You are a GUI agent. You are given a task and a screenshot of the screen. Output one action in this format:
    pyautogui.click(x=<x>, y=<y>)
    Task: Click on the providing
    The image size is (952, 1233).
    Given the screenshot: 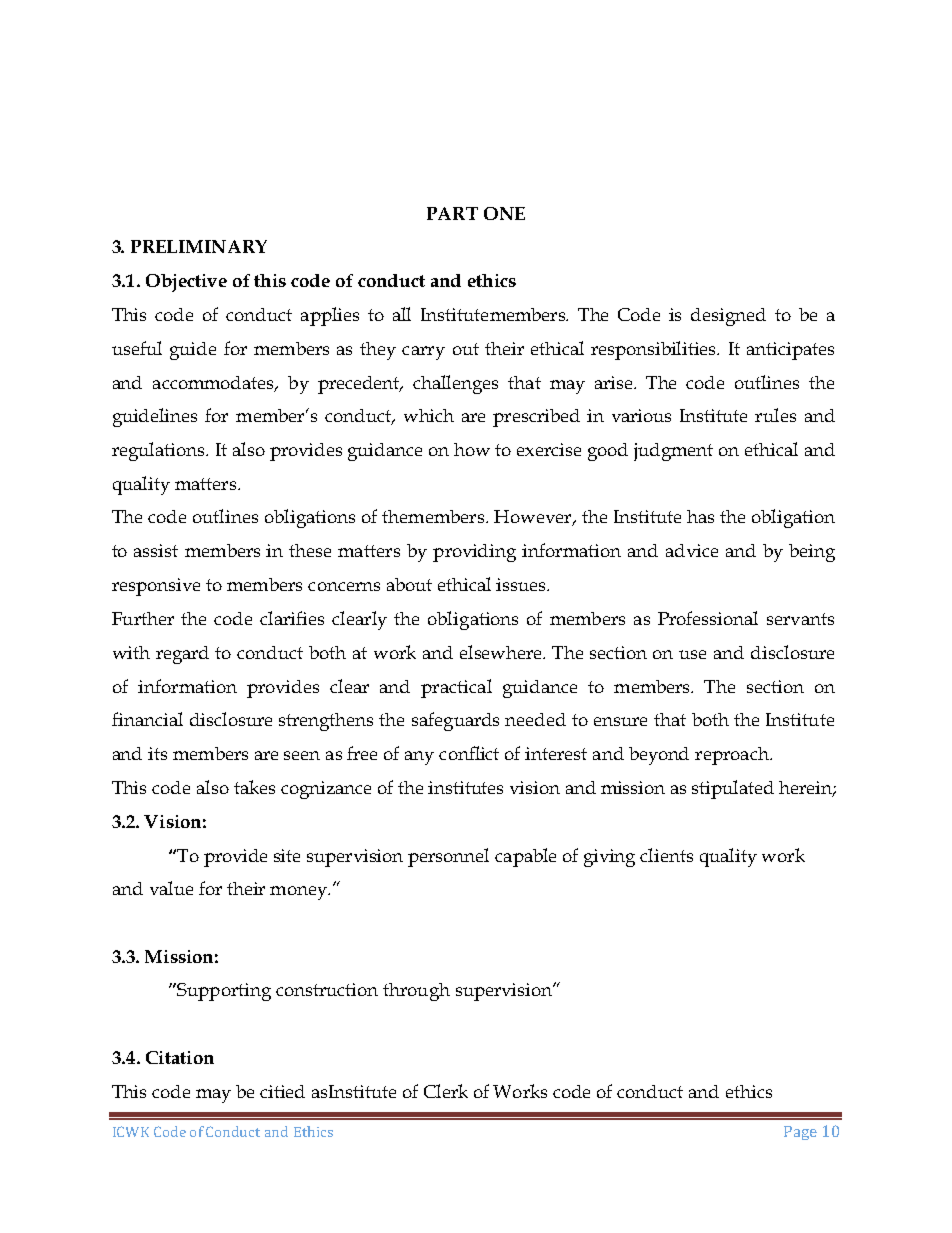 What is the action you would take?
    pyautogui.click(x=474, y=553)
